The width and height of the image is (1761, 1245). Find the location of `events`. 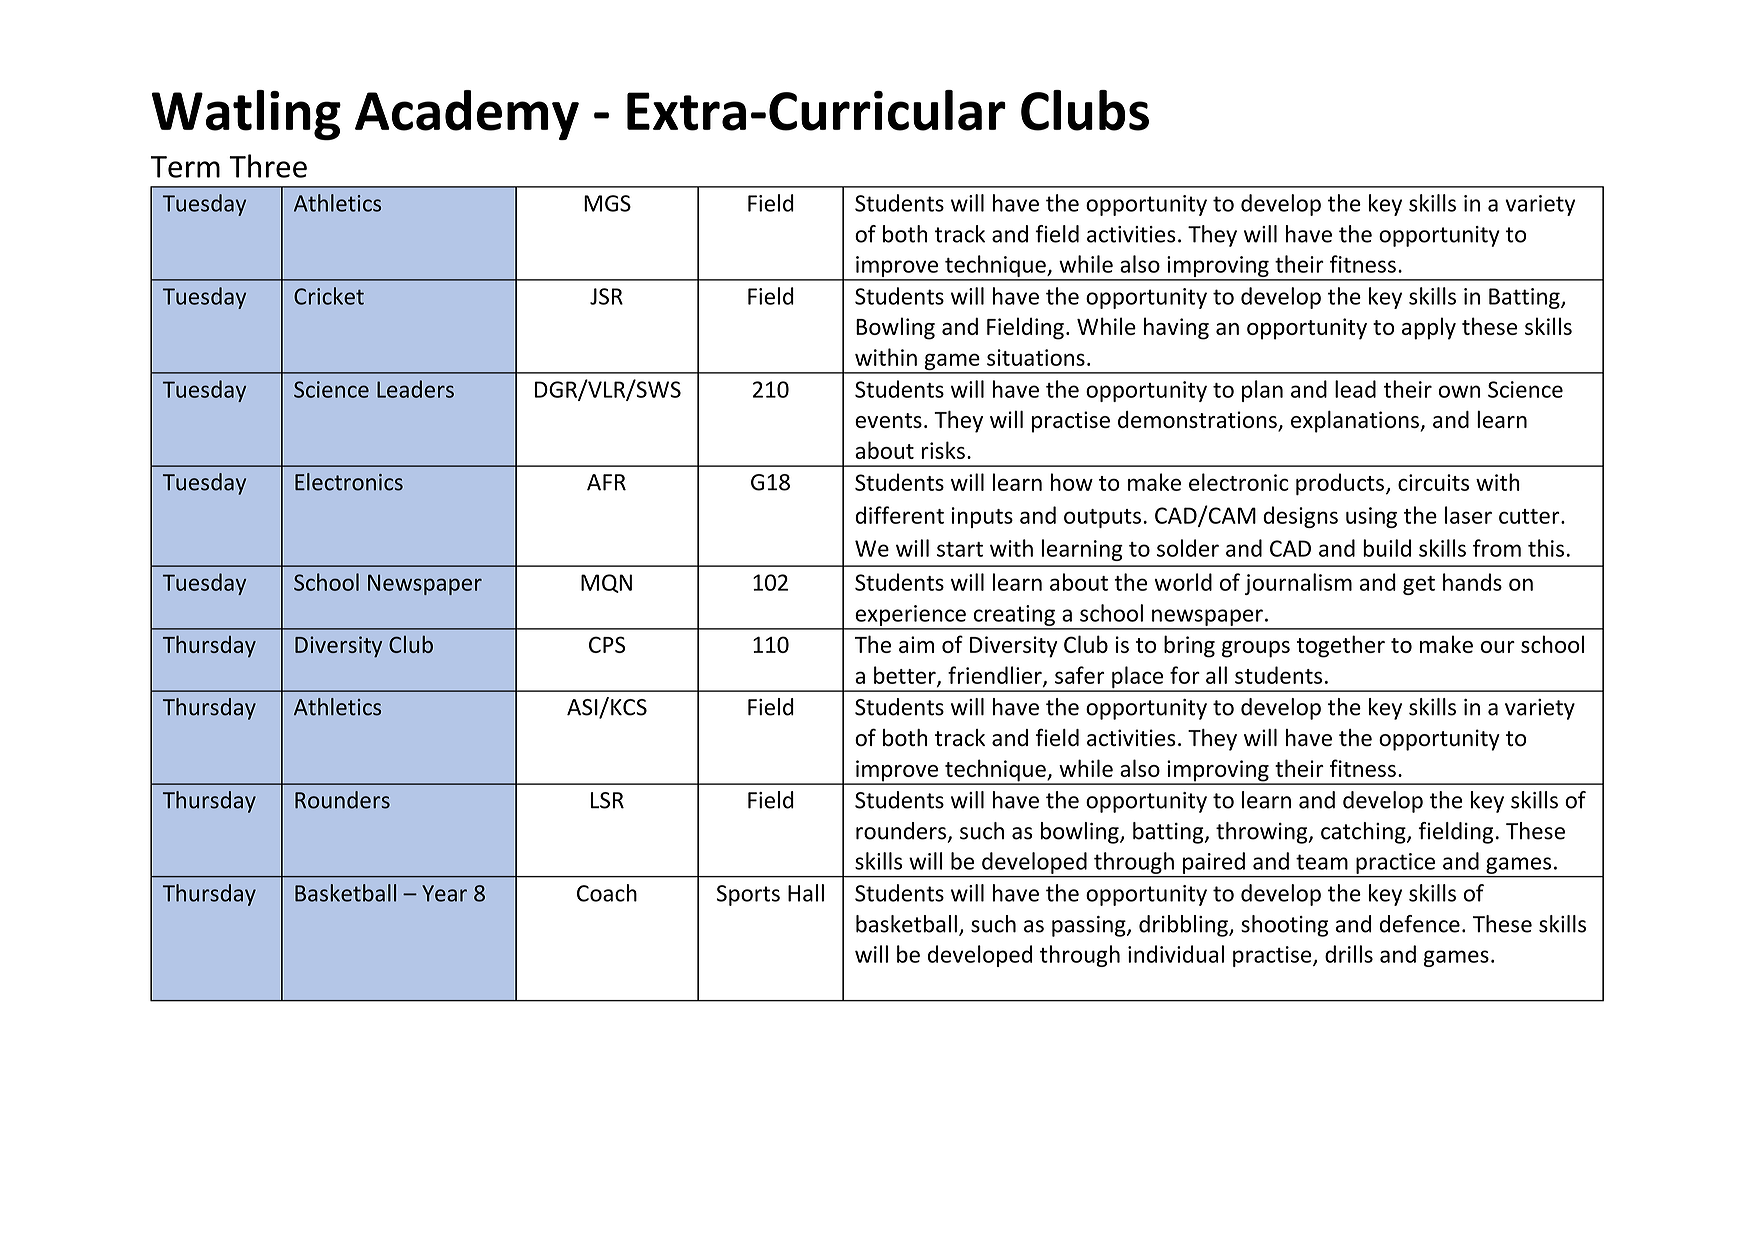

events is located at coordinates (888, 420).
